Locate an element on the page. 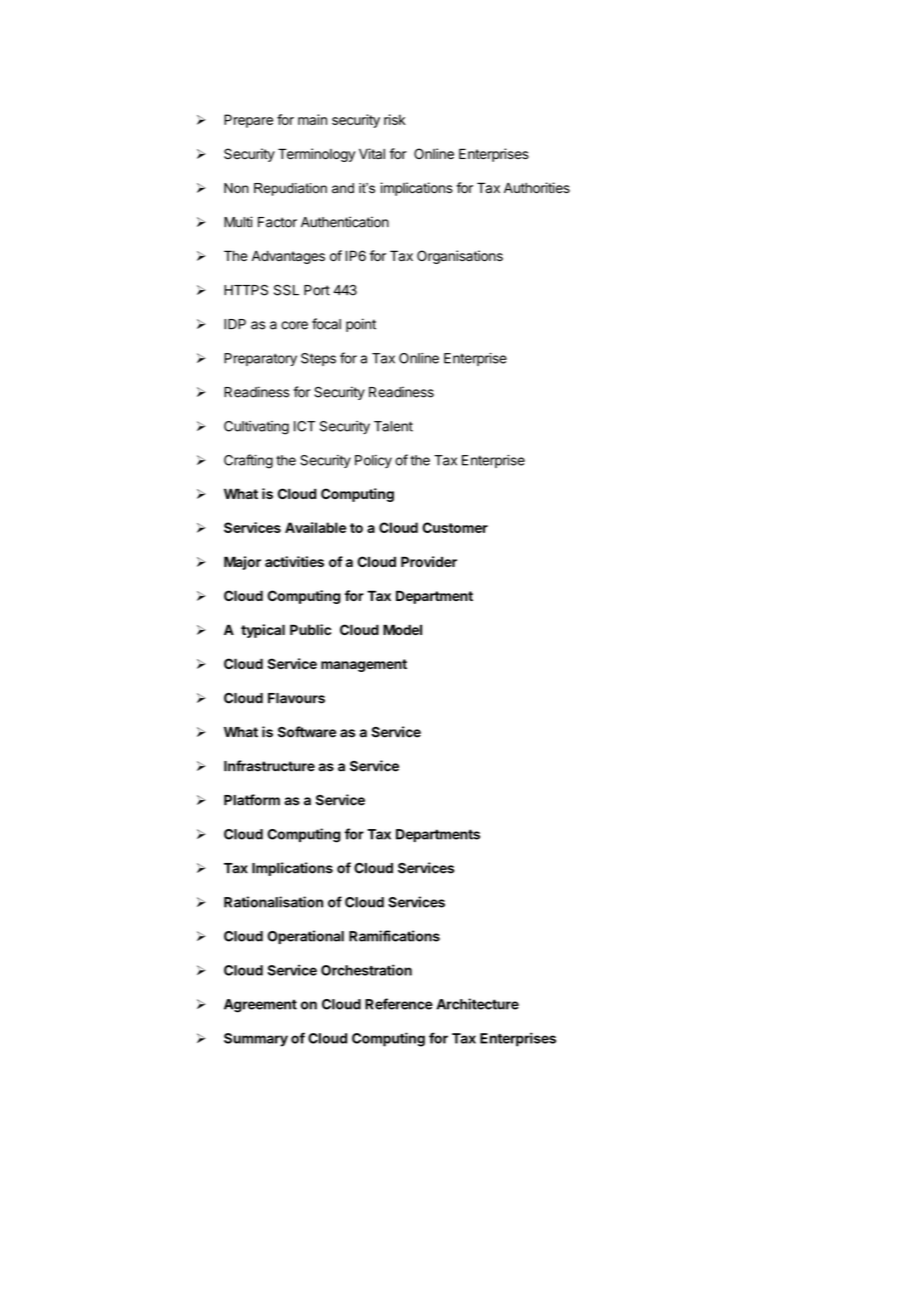 The image size is (924, 1308). management is located at coordinates (364, 665).
